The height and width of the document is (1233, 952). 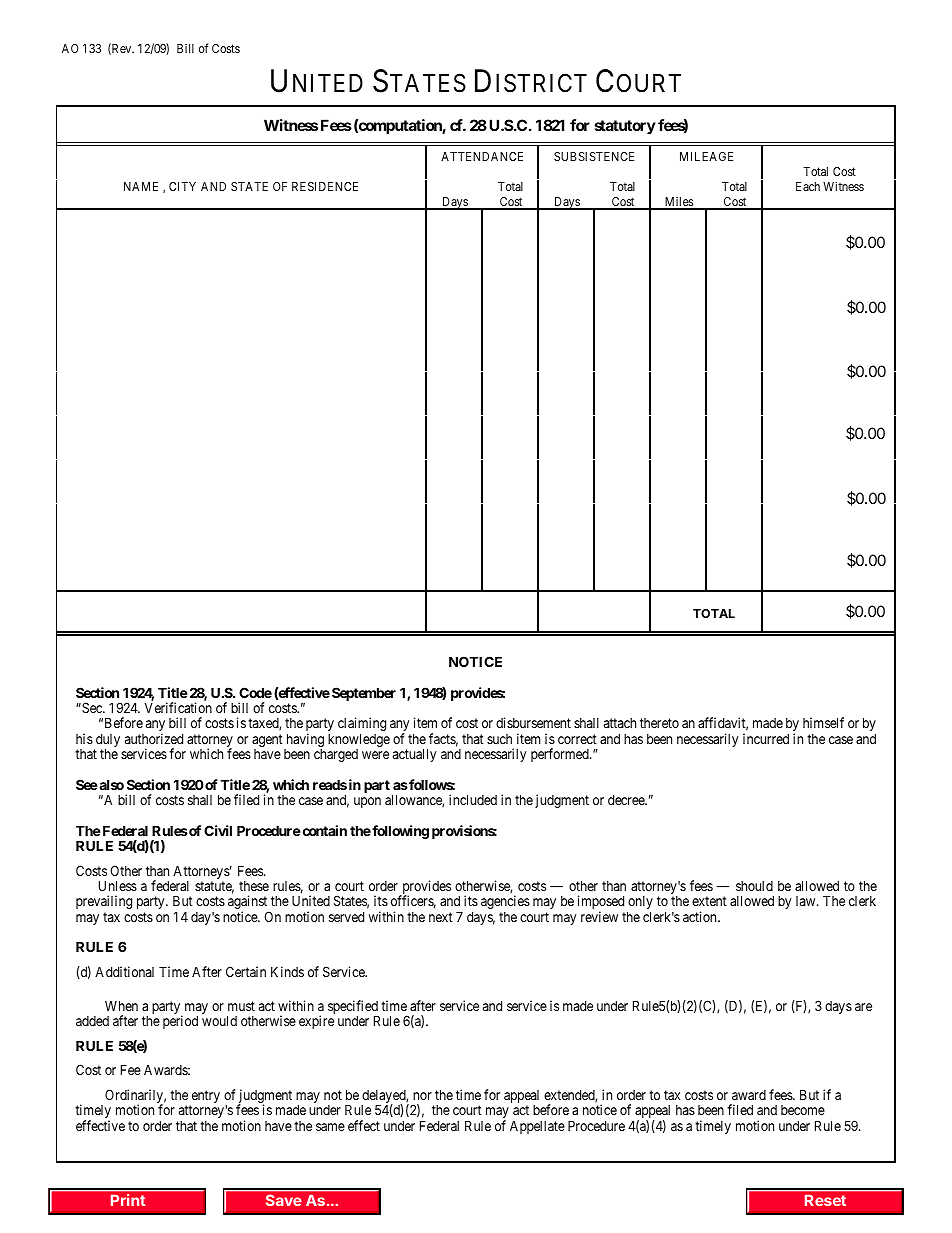 I want to click on incurred, so click(x=766, y=738).
